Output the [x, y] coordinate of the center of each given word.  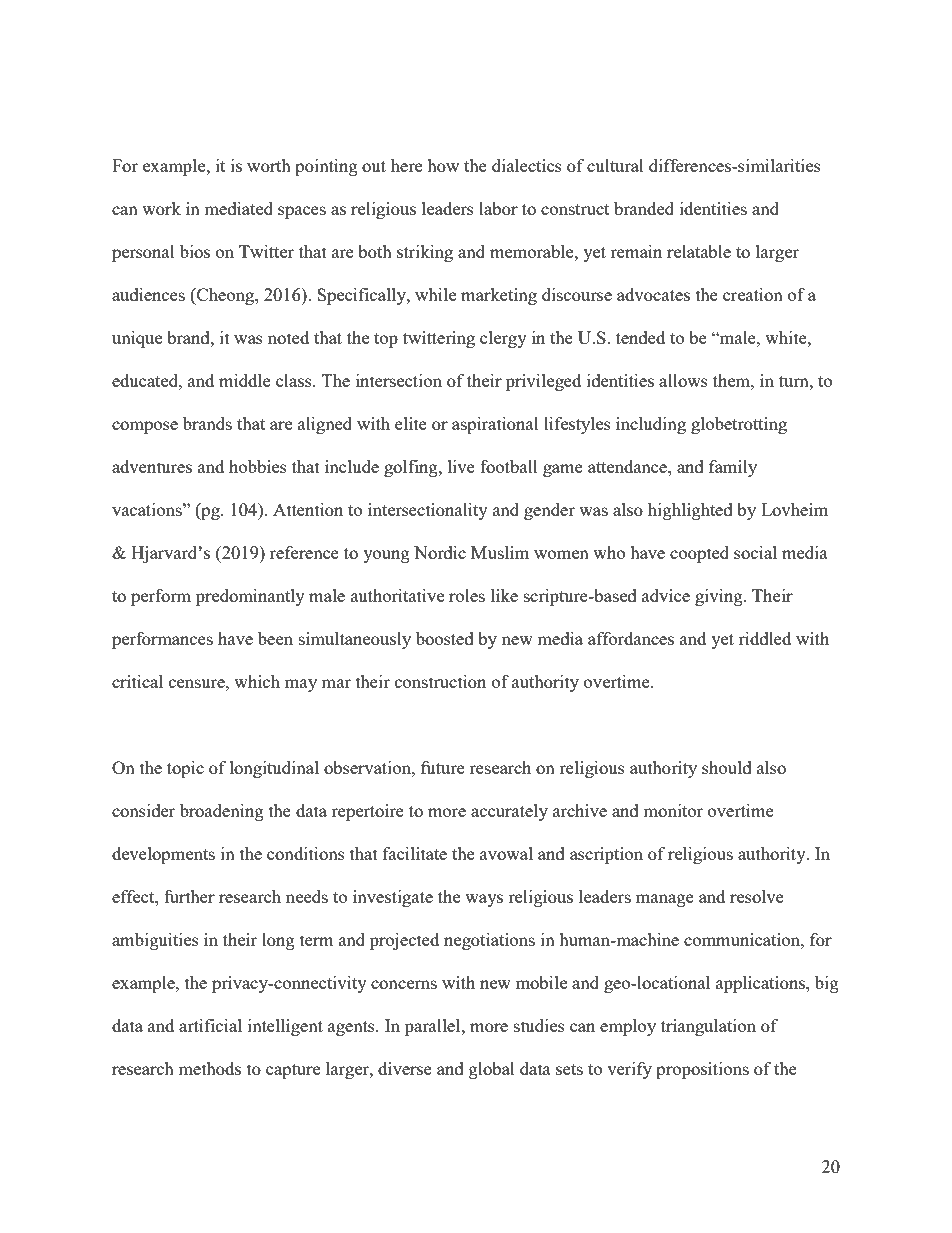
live [461, 466]
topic [185, 769]
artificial [210, 1025]
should [727, 767]
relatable [699, 251]
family [733, 468]
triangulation [708, 1027]
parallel [434, 1027]
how [443, 165]
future [443, 767]
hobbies [258, 466]
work [161, 208]
